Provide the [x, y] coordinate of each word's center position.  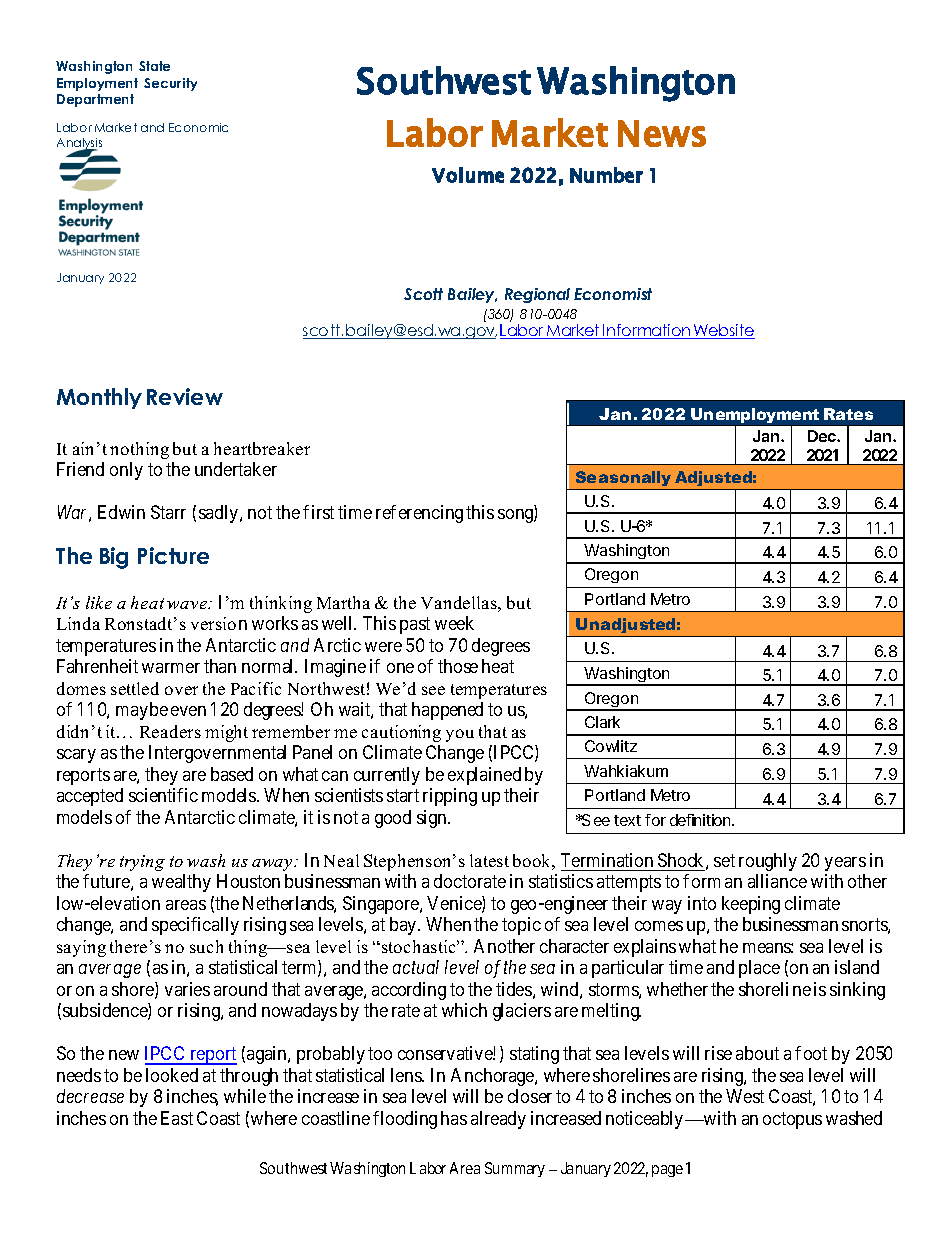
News [662, 133]
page [667, 1171]
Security [170, 84]
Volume [468, 175]
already [498, 1120]
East [177, 1118]
